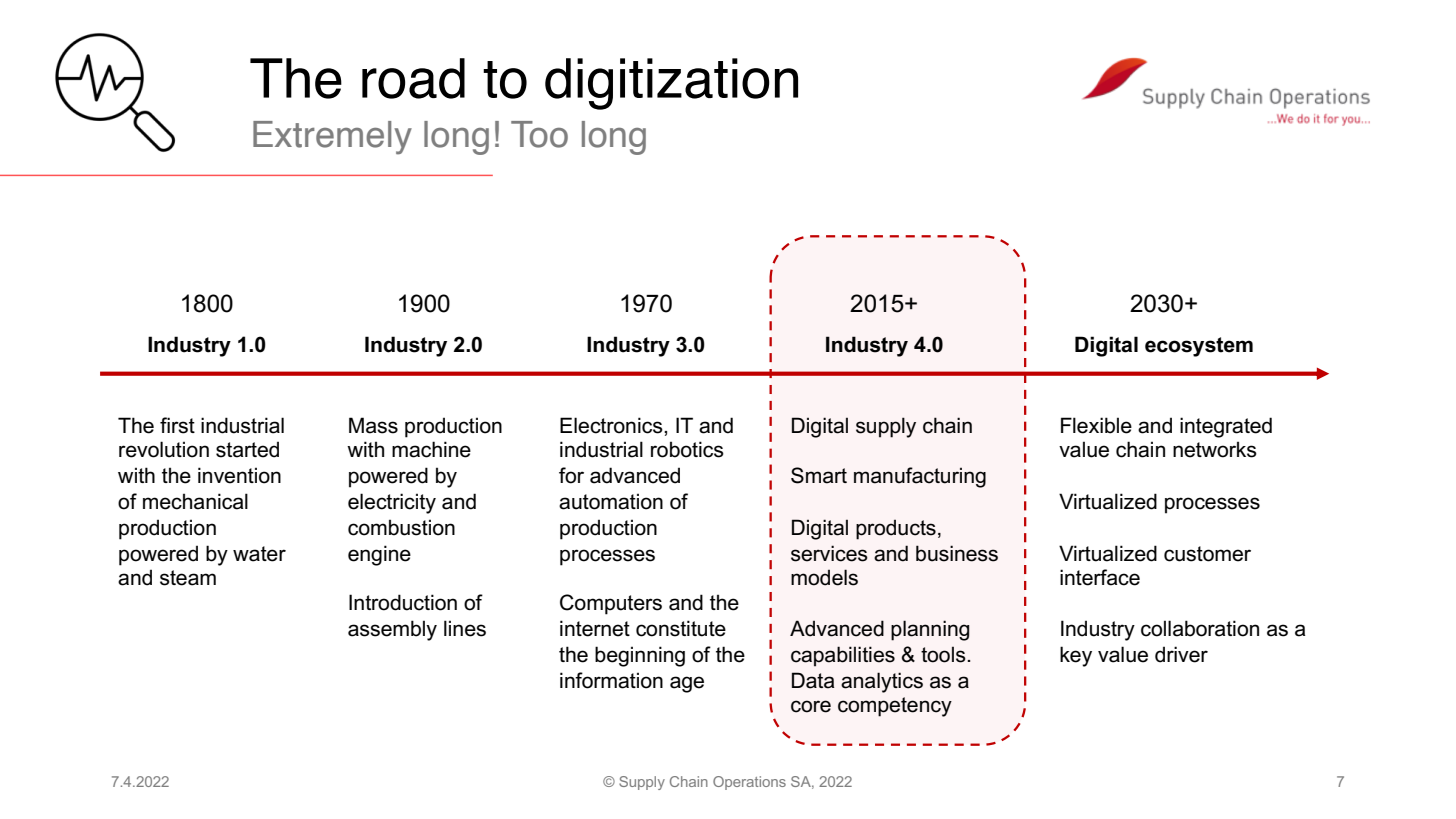  I want to click on digitization, so click(671, 84).
